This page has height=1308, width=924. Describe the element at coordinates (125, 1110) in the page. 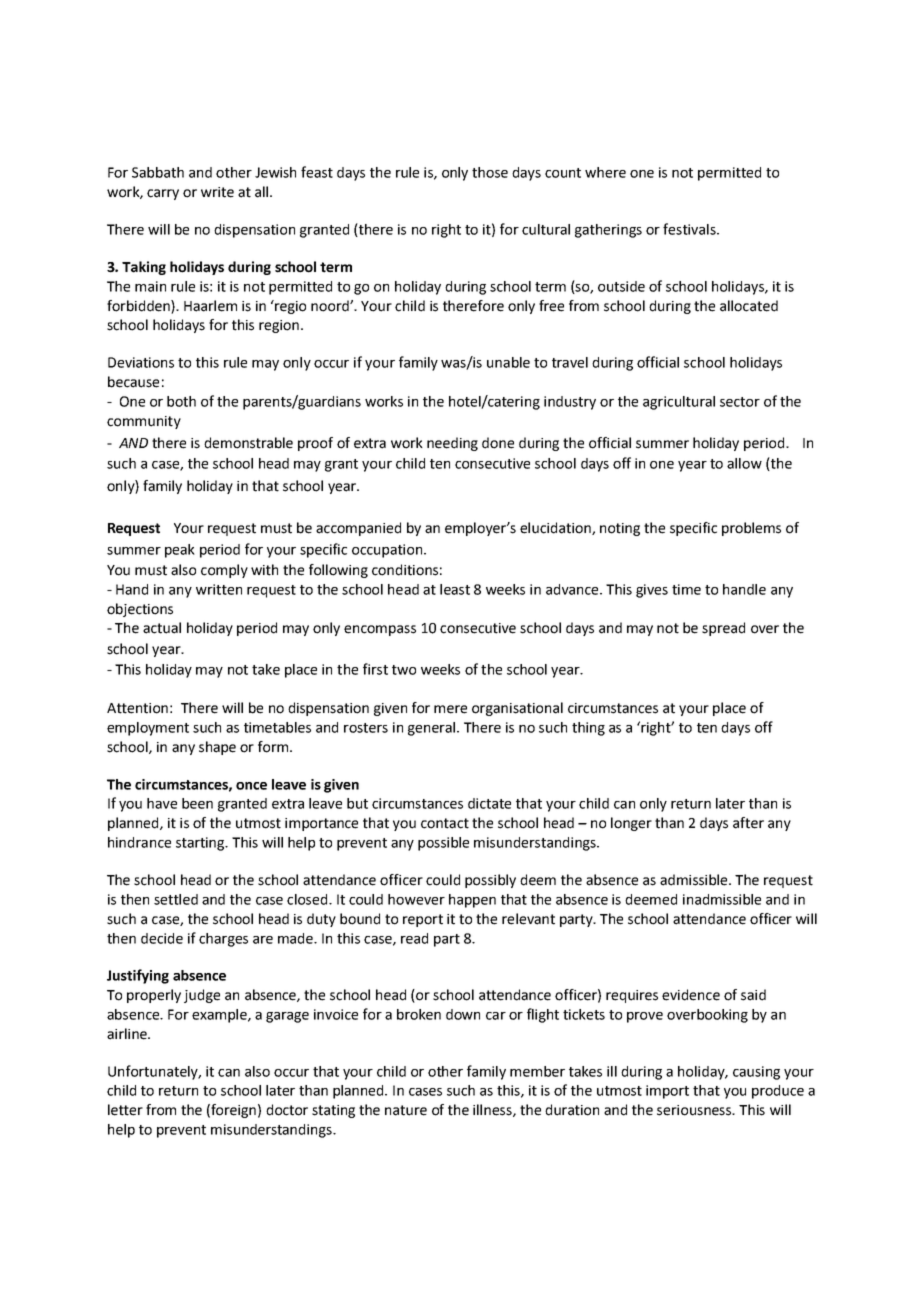

I see `letter` at that location.
